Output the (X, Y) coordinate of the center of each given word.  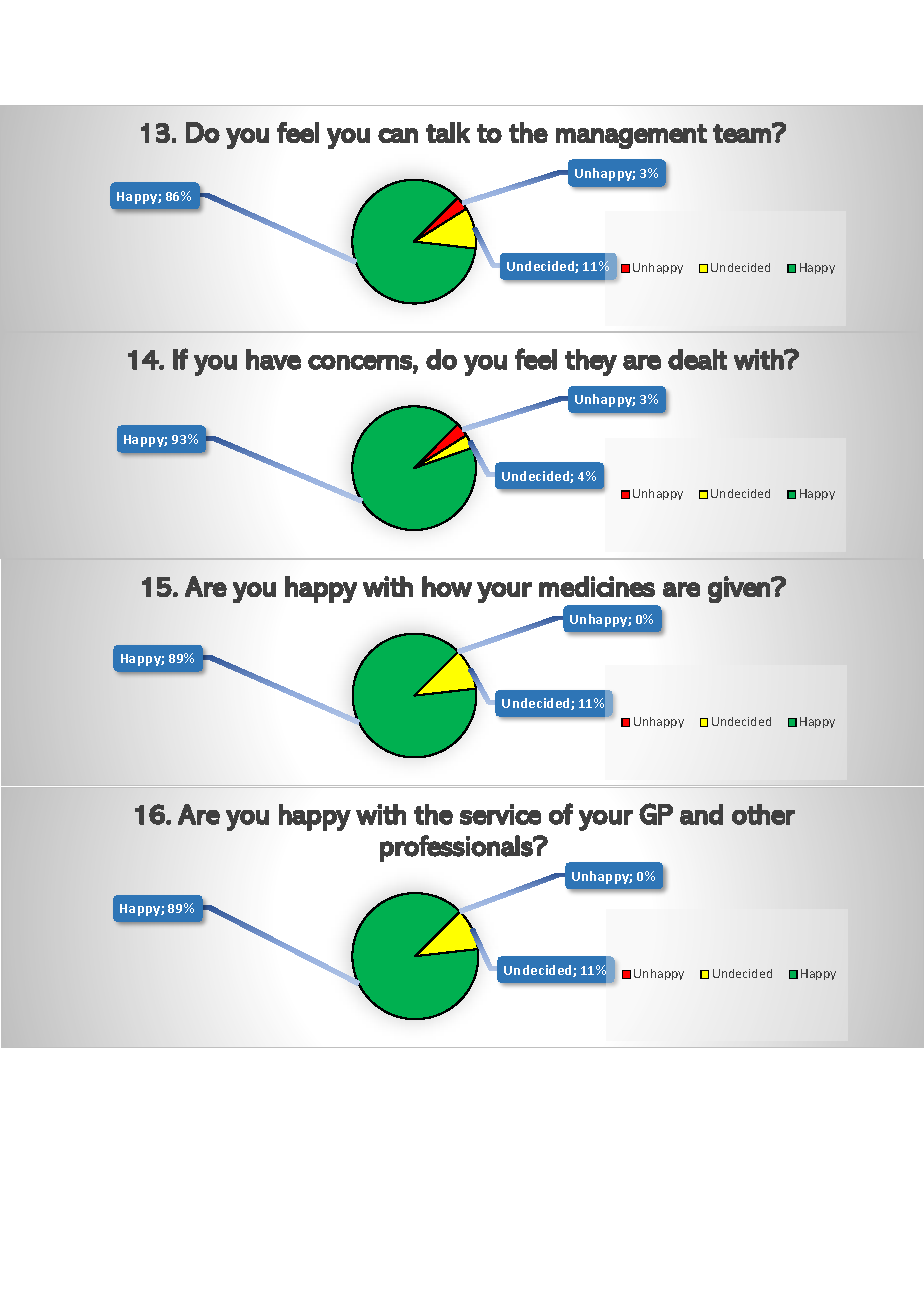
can (398, 135)
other (763, 814)
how (447, 586)
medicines (597, 586)
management (631, 136)
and (701, 814)
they (591, 362)
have (273, 359)
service (500, 814)
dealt (697, 359)
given (740, 589)
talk (448, 132)
